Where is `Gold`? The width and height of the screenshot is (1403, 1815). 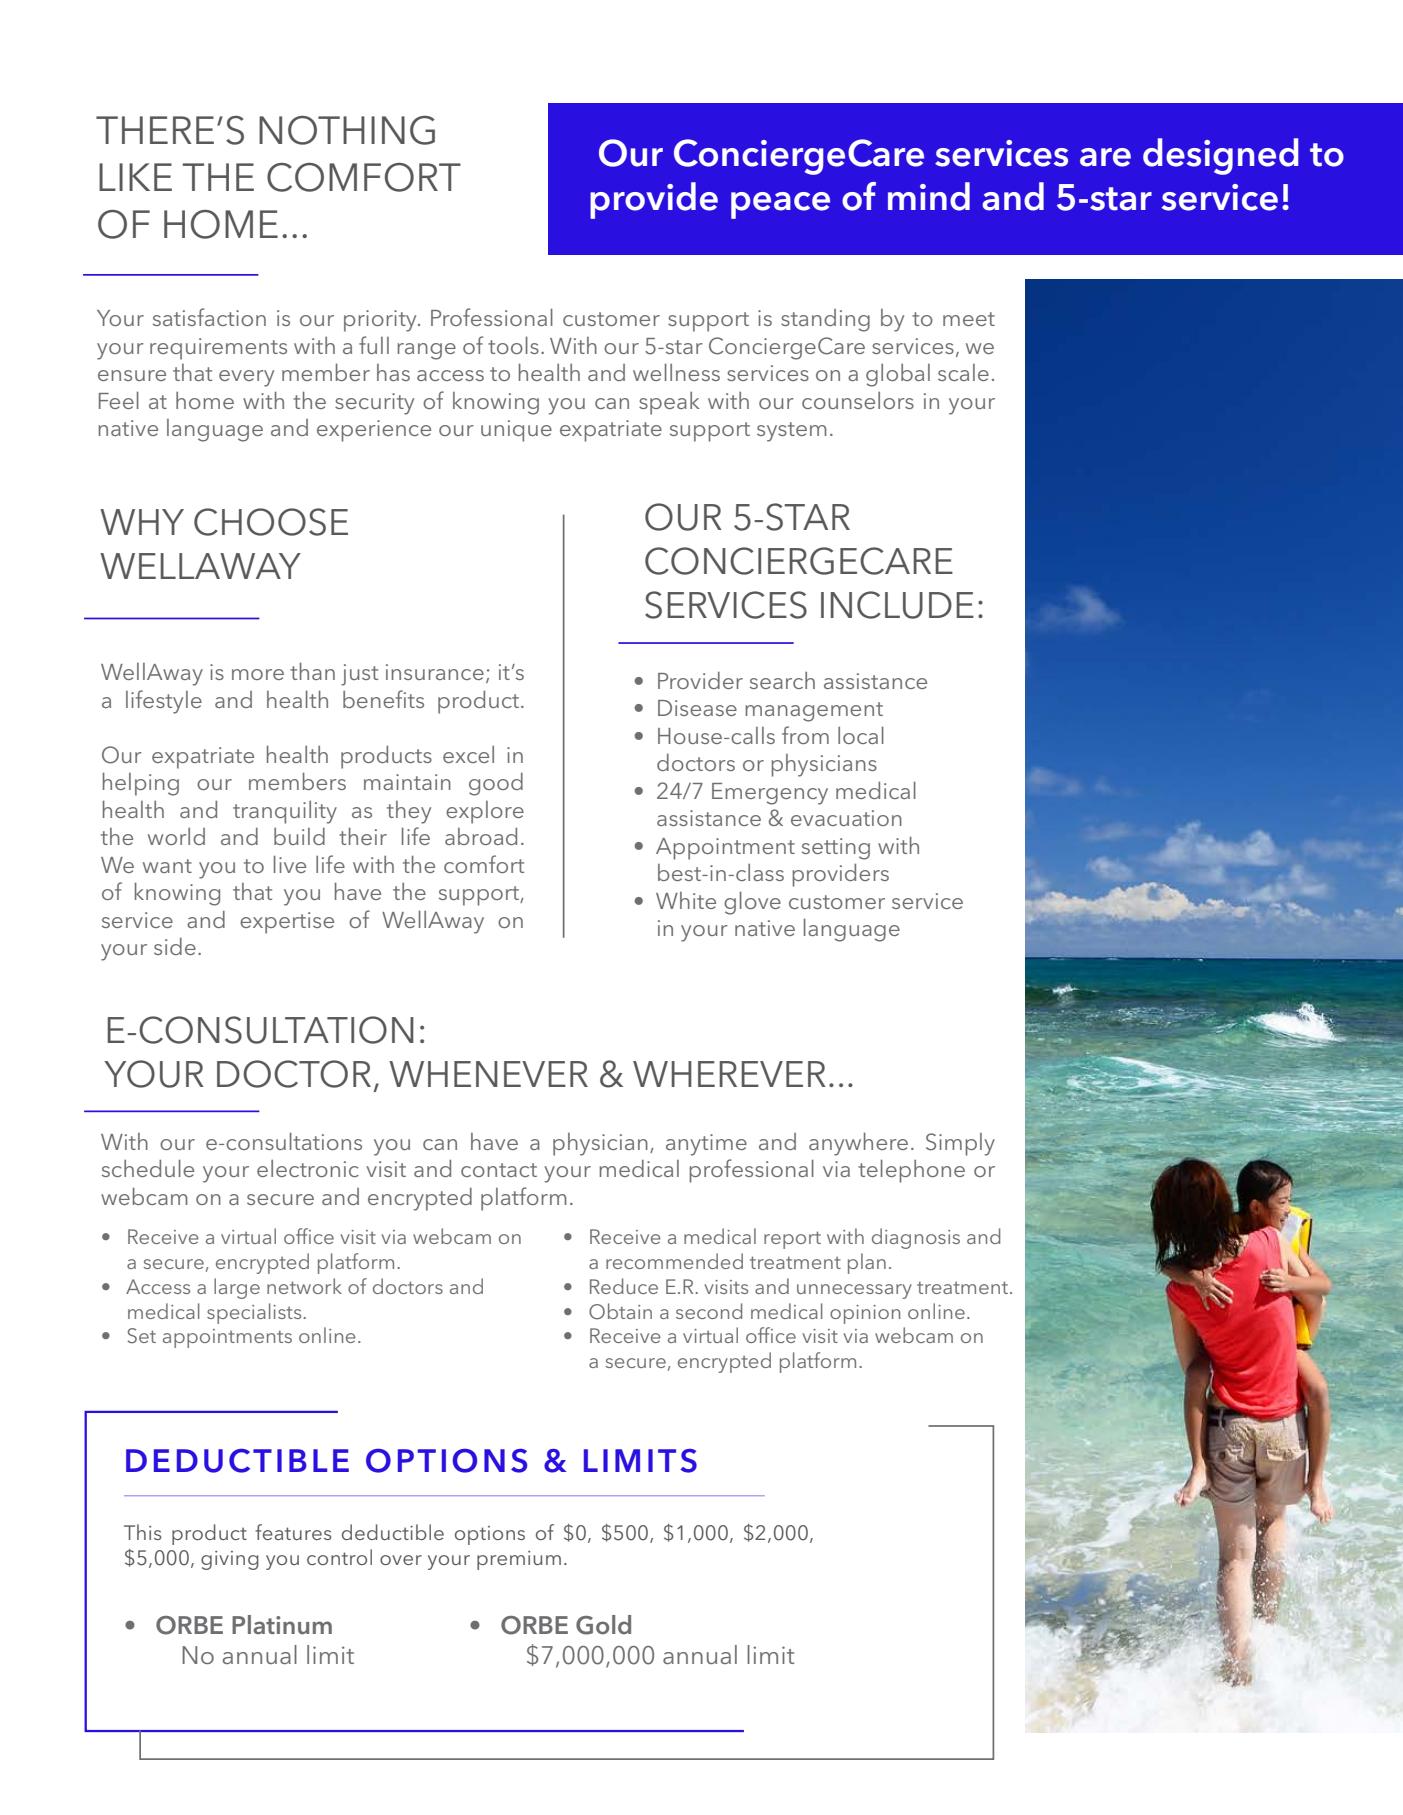 Gold is located at coordinates (603, 1625).
